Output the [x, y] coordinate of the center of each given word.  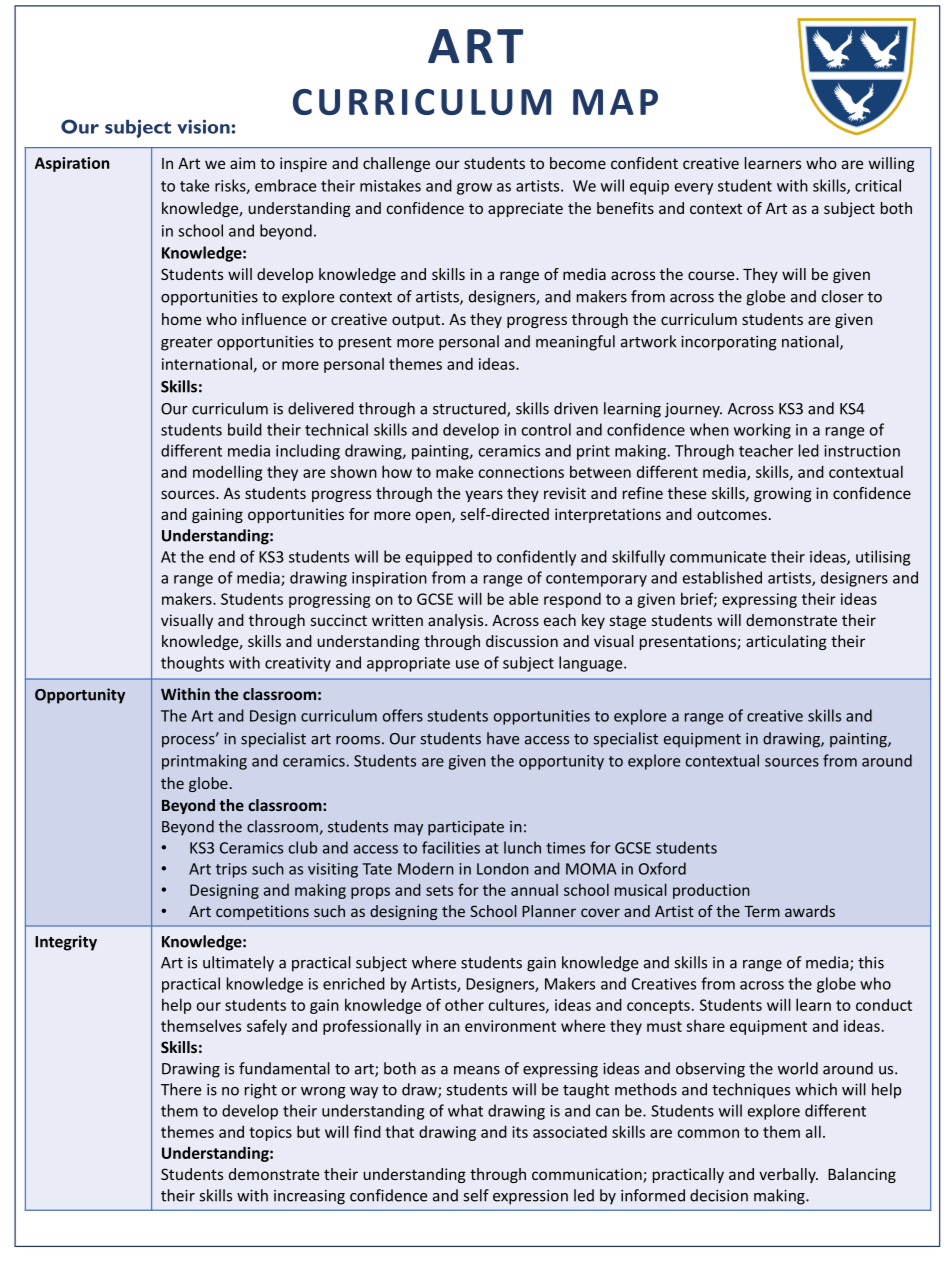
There [181, 1089]
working [762, 431]
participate [466, 828]
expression [530, 1197]
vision [203, 126]
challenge [396, 164]
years [484, 496]
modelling [227, 473]
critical [878, 185]
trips [231, 870]
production [711, 891]
